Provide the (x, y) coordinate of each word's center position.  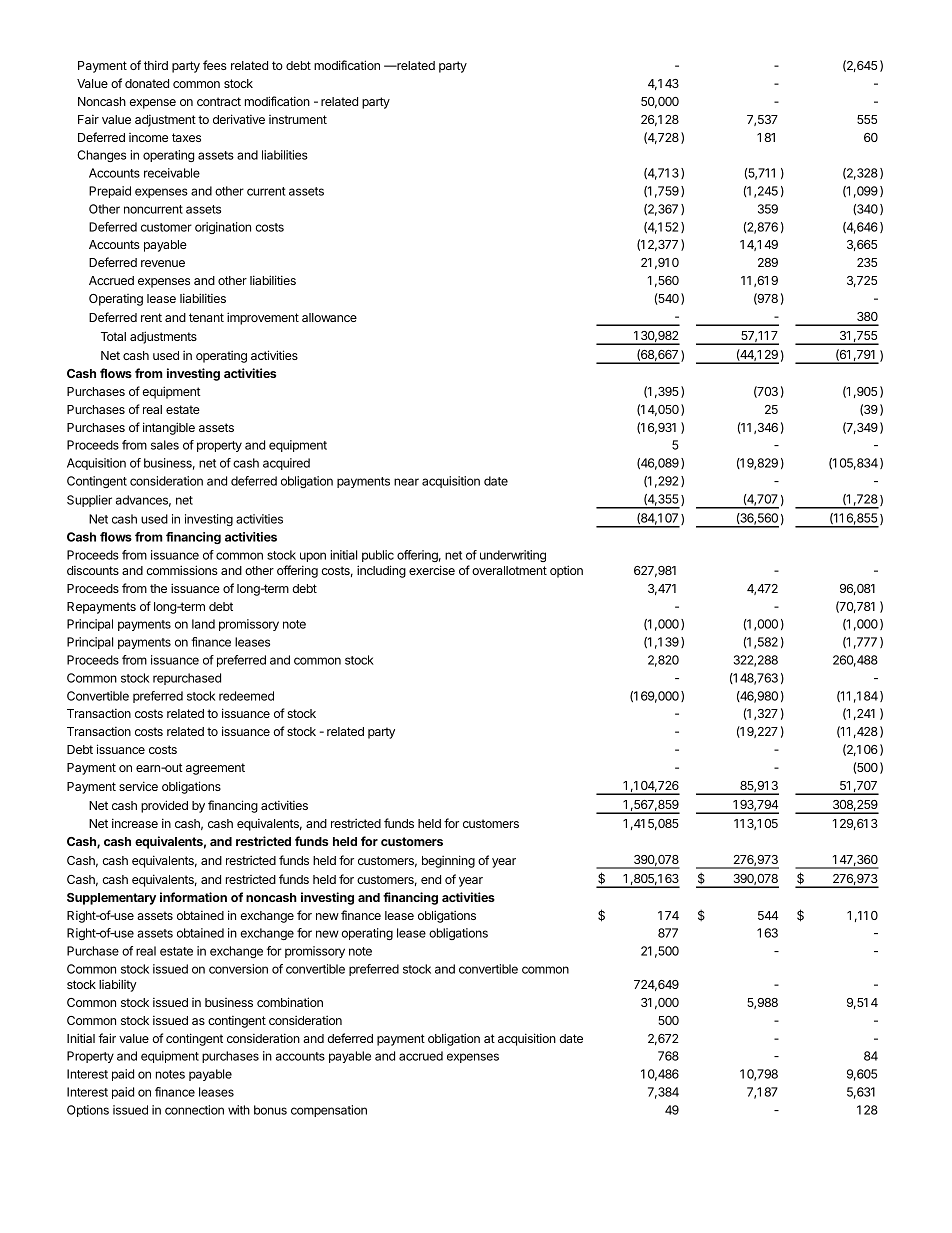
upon (313, 557)
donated (147, 83)
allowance (329, 317)
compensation (329, 1111)
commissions (182, 570)
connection (194, 1110)
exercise (432, 570)
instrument (298, 119)
